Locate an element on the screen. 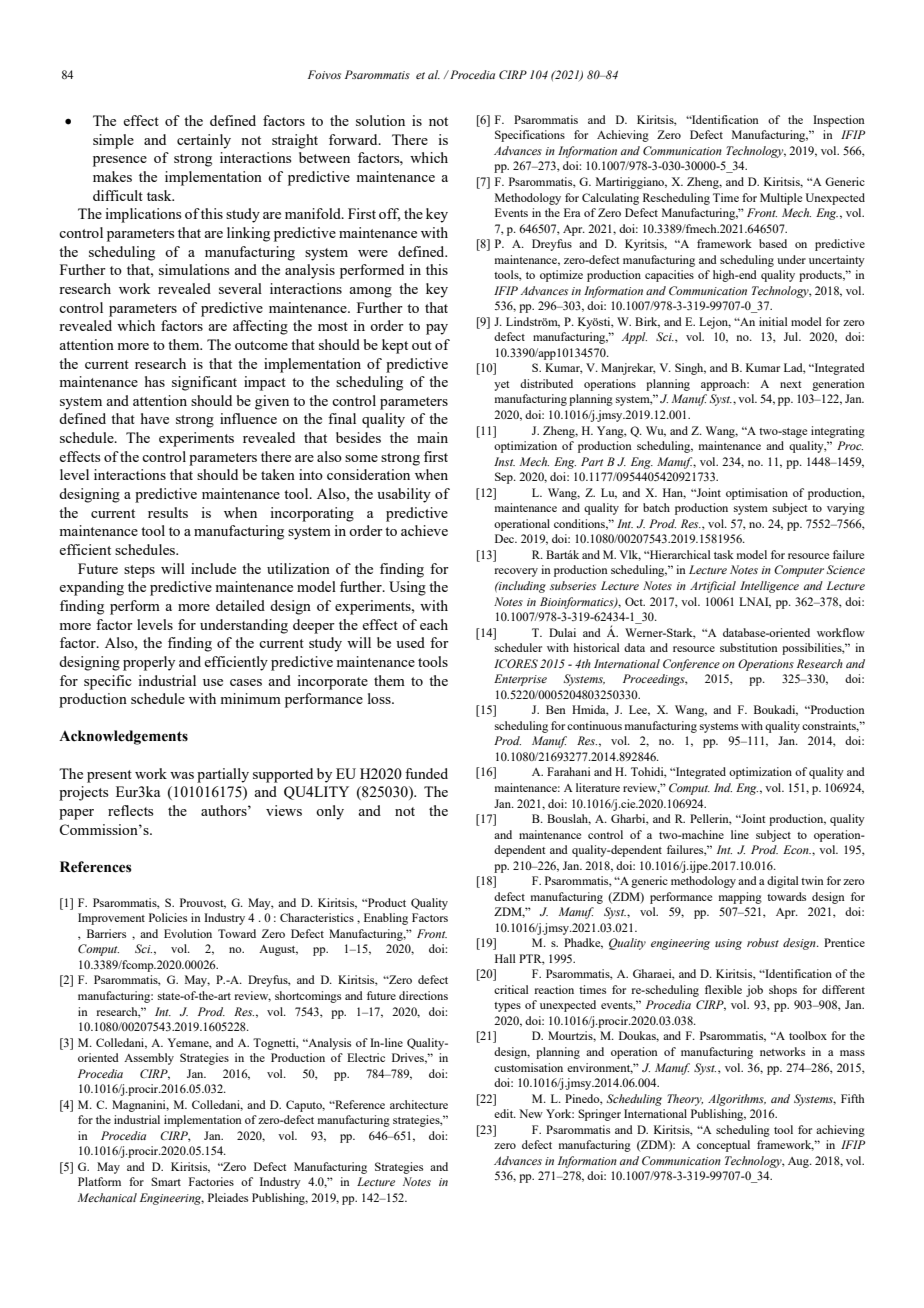 The width and height of the screenshot is (924, 1308). Multiple is located at coordinates (781, 199).
